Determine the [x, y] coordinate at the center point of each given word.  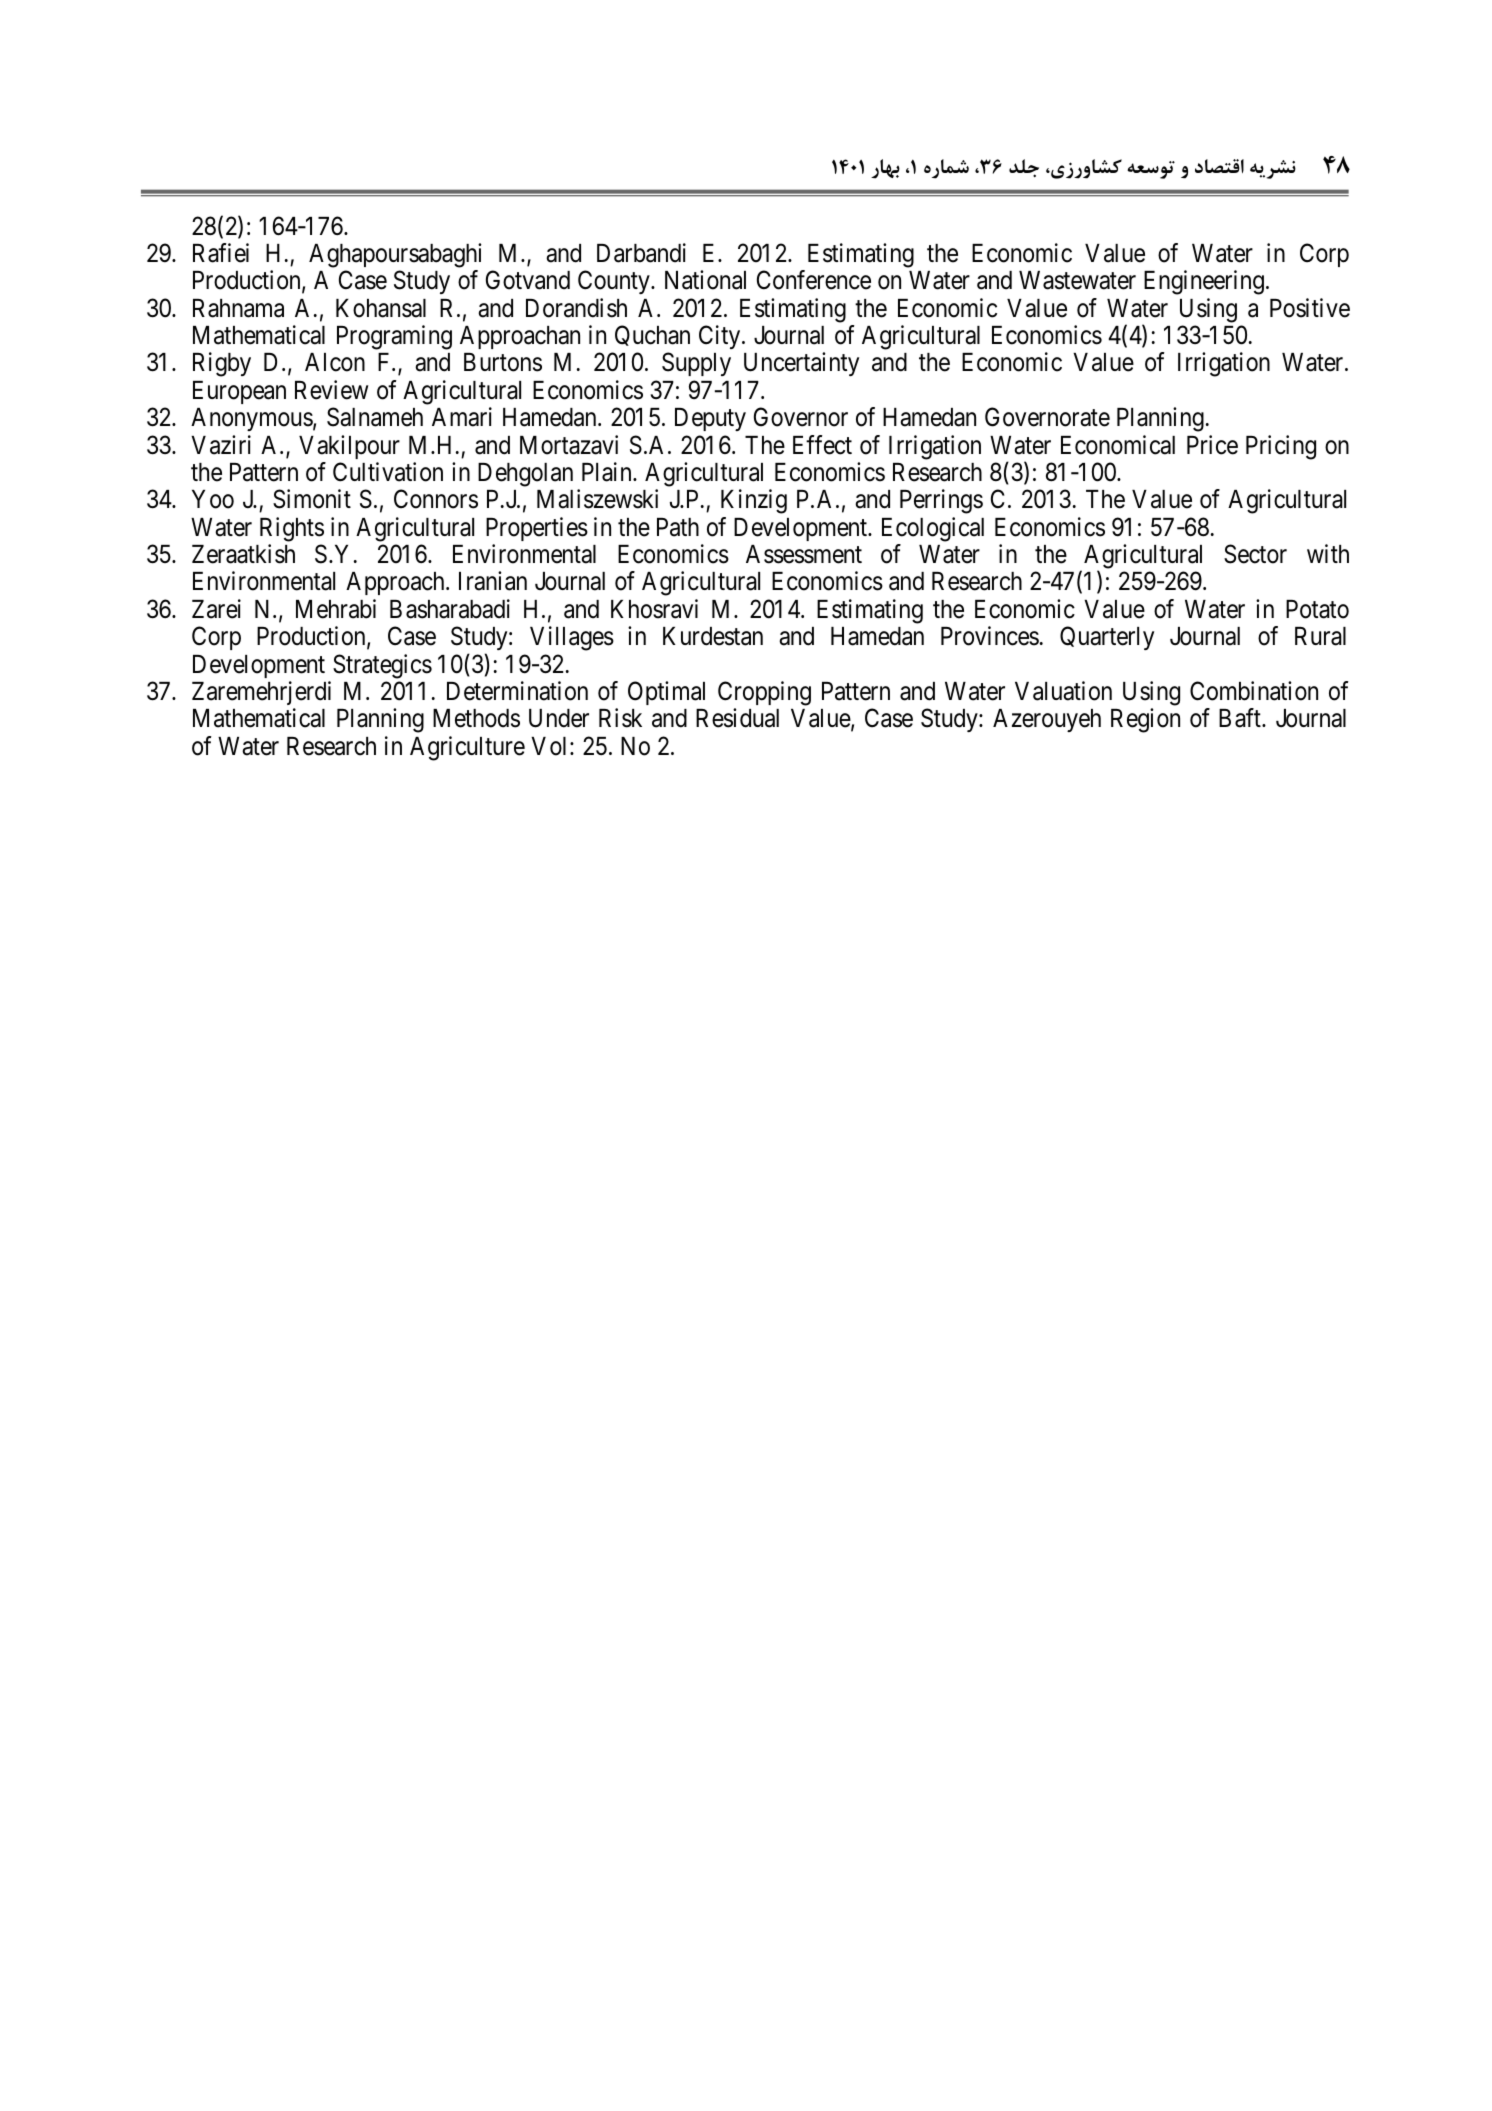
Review [331, 390]
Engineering [1204, 282]
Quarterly [1107, 638]
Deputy [710, 419]
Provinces [990, 636]
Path [678, 527]
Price [1212, 445]
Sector [1255, 554]
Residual [737, 718]
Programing [394, 337]
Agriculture [467, 748]
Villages [572, 638]
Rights [292, 529]
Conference [814, 280]
